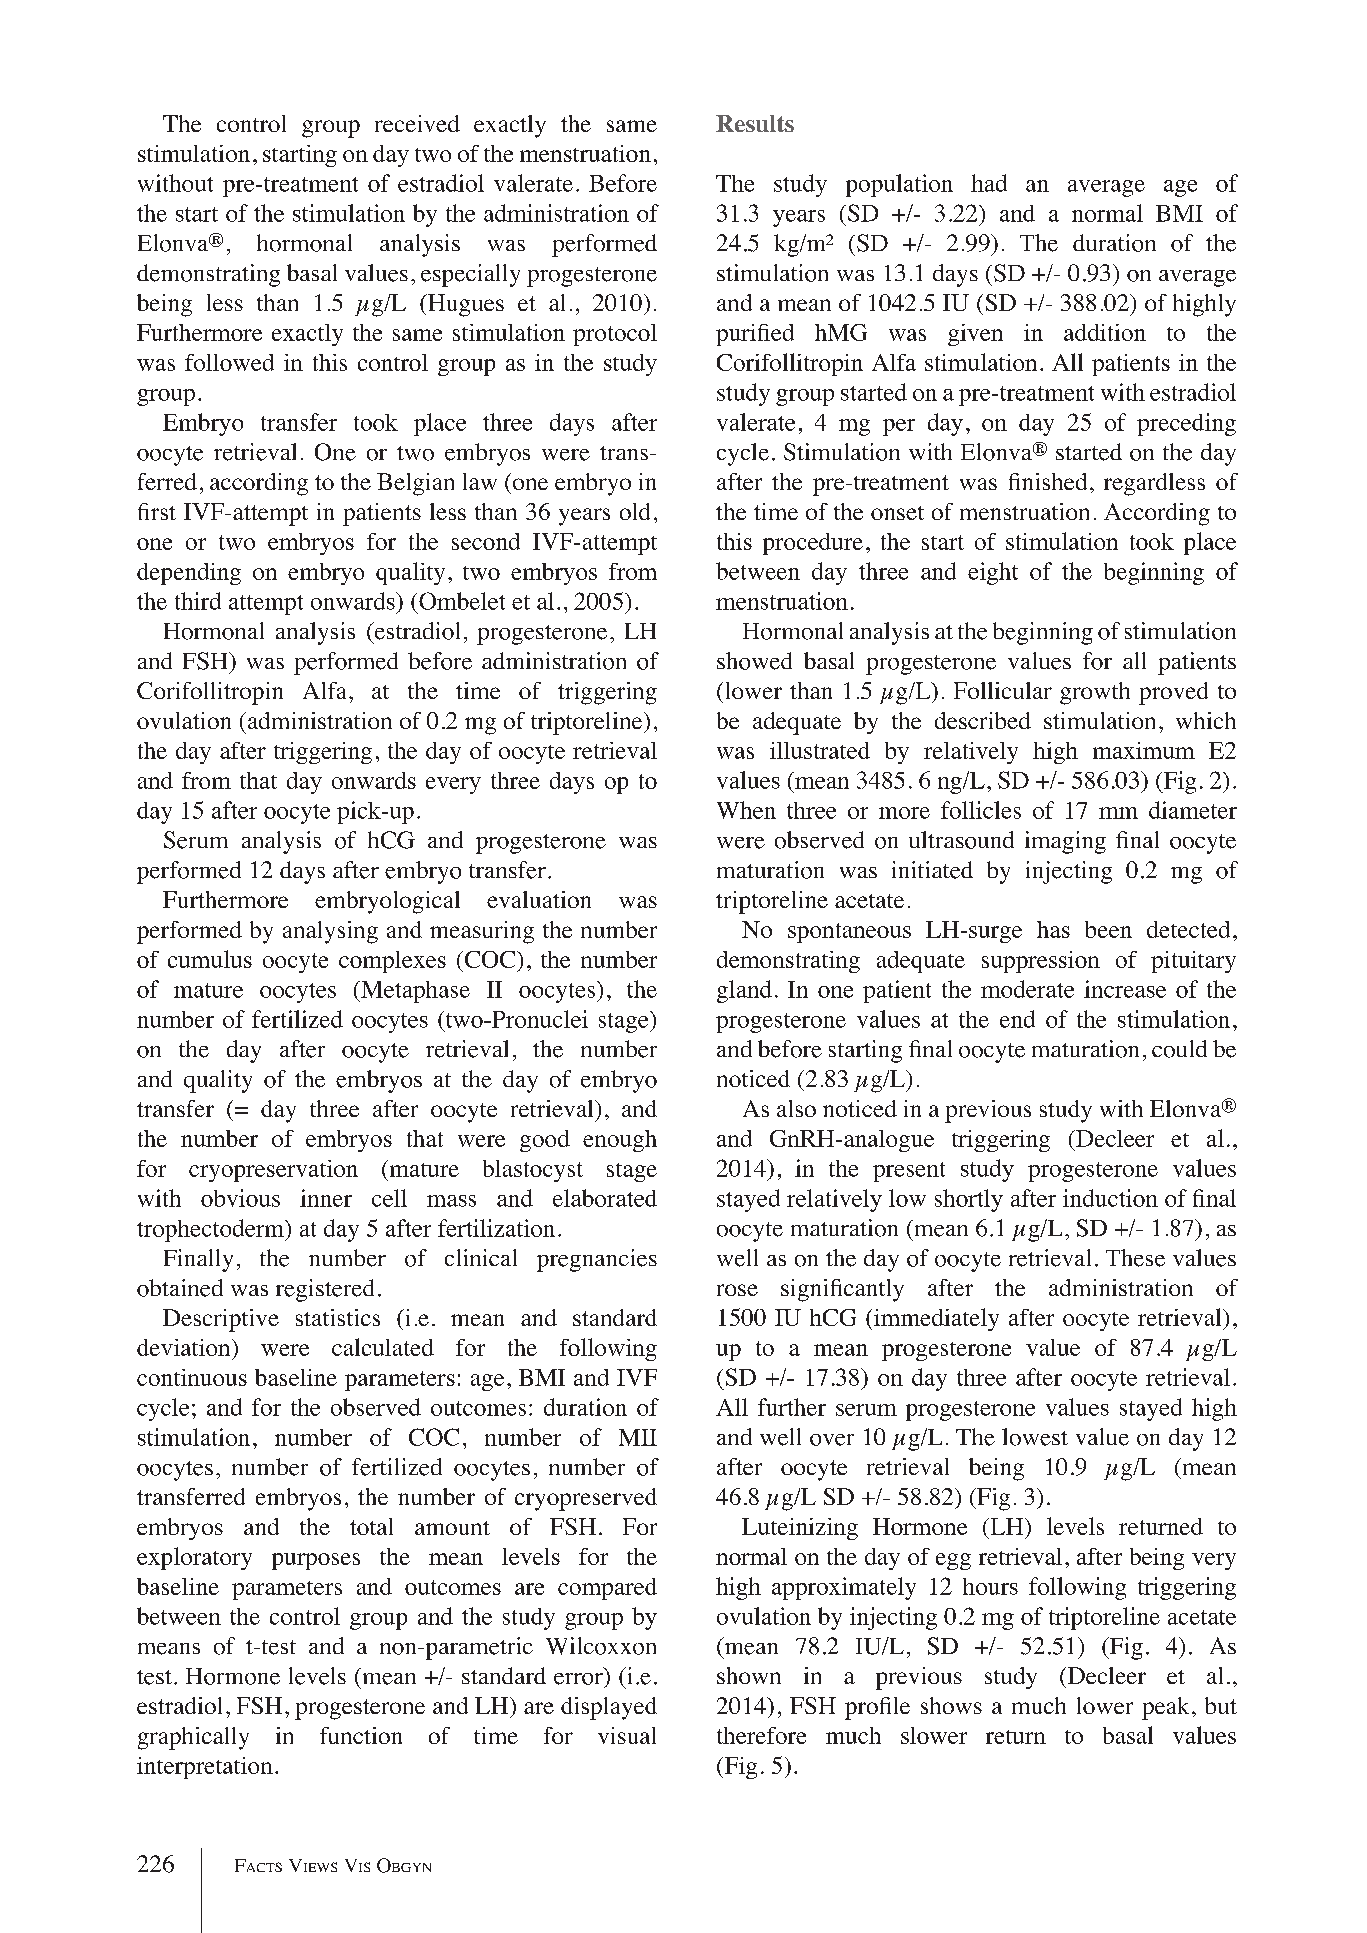 The height and width of the image is (1933, 1367). I want to click on Results, so click(755, 123).
